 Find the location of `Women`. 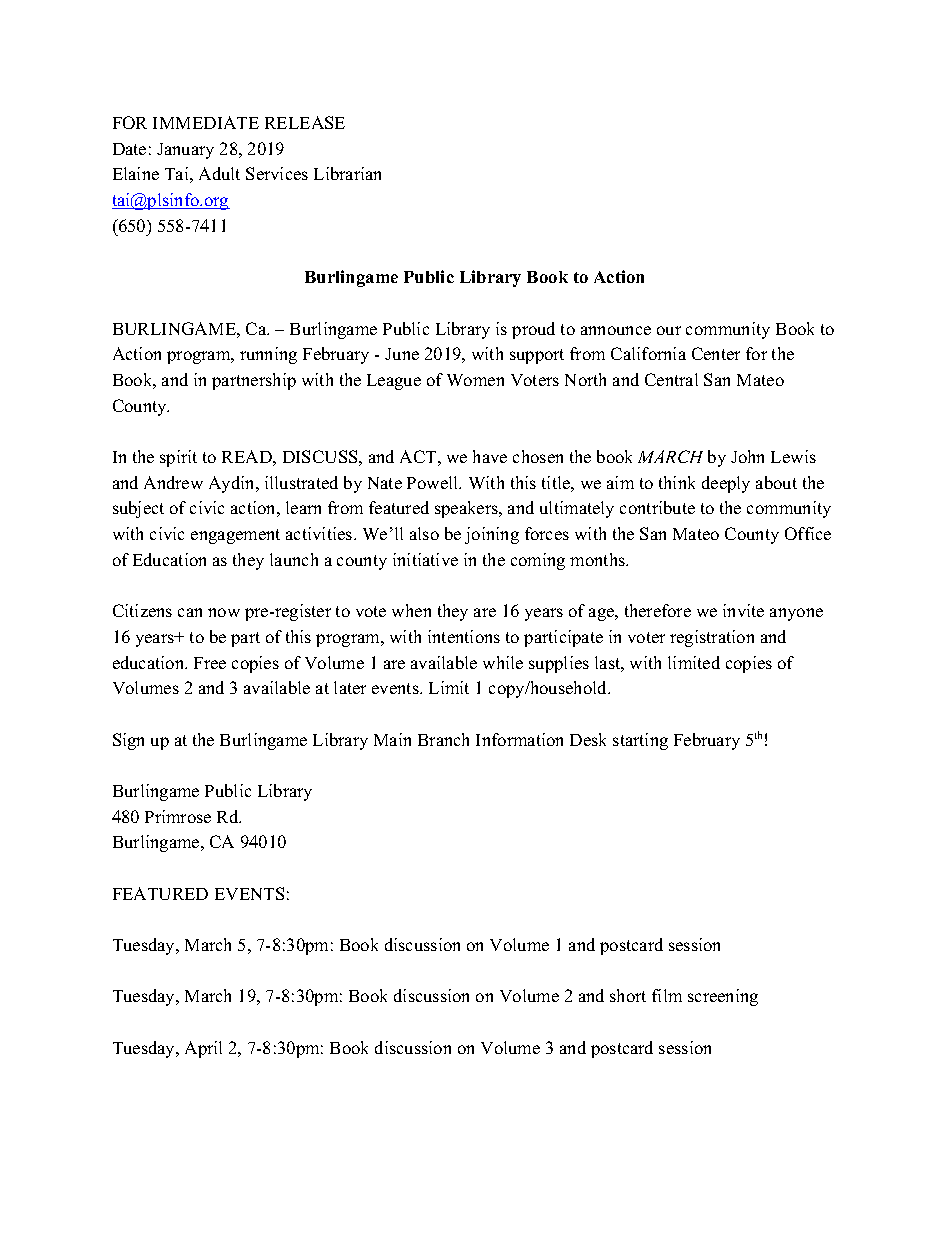

Women is located at coordinates (475, 380).
